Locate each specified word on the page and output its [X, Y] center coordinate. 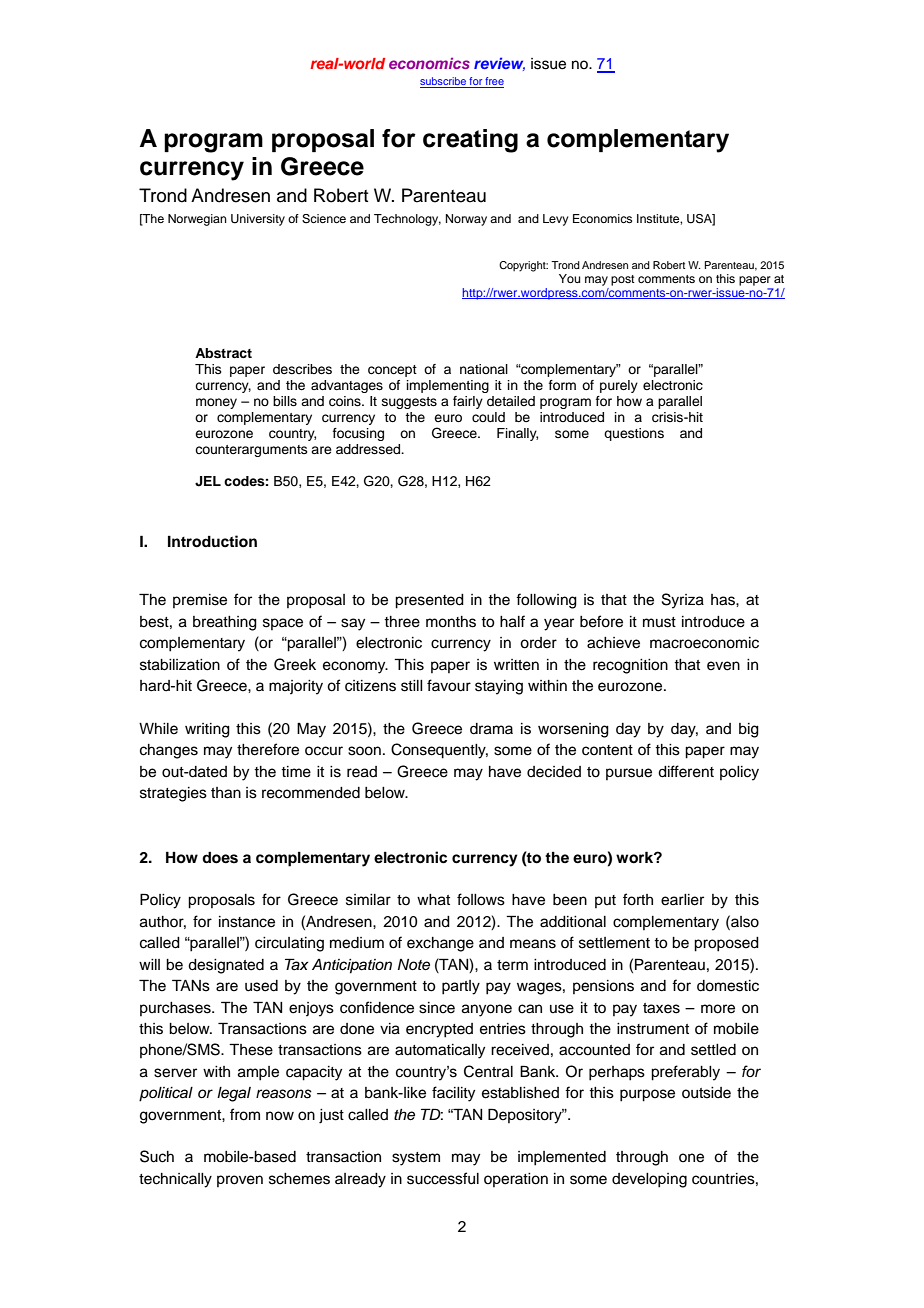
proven [240, 1181]
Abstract [223, 353]
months [451, 622]
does [220, 858]
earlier [682, 900]
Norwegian [197, 220]
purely [619, 386]
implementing [448, 386]
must [659, 622]
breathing [225, 623]
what [433, 900]
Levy [555, 220]
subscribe [444, 82]
